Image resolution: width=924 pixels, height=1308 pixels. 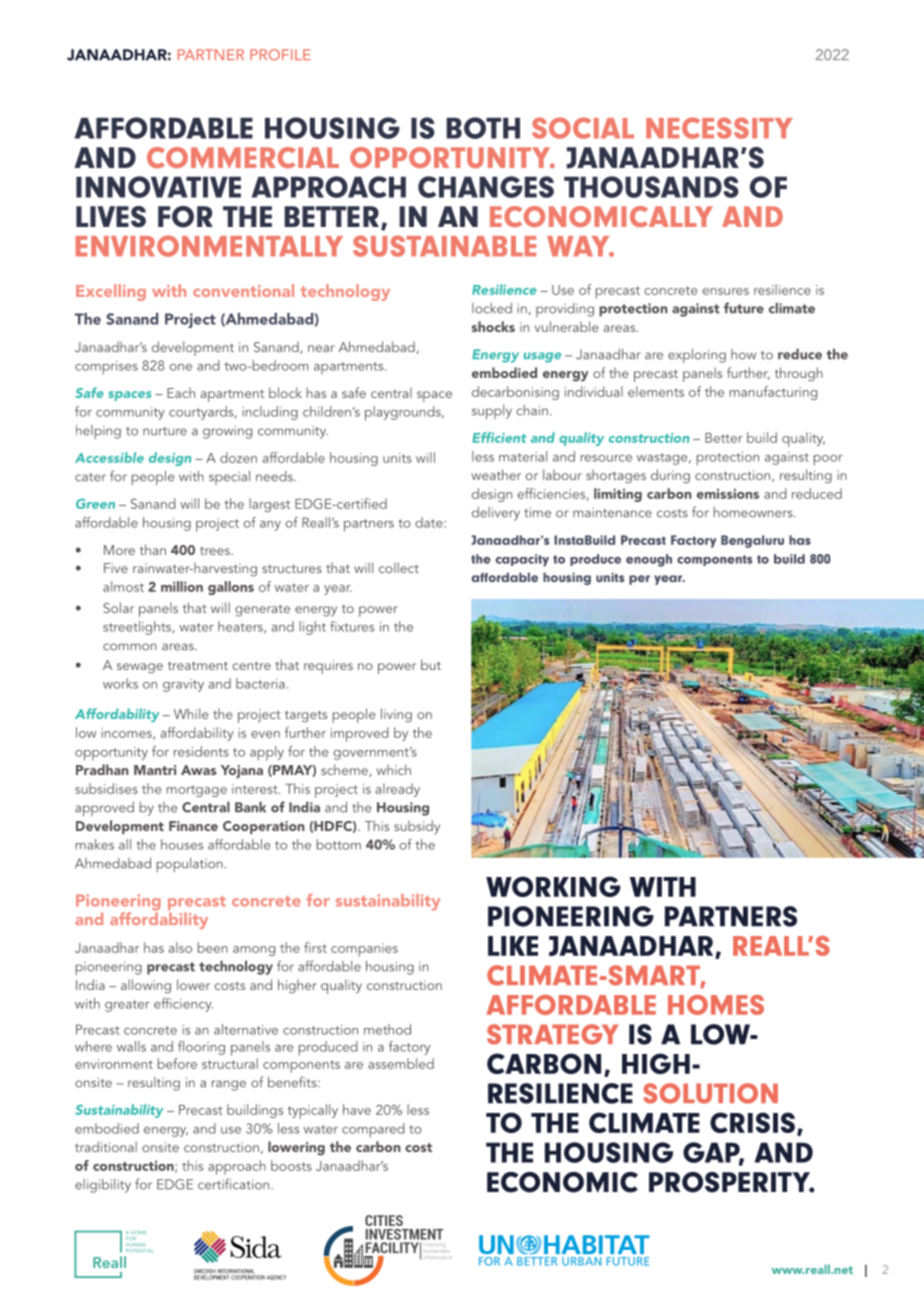 I want to click on compared, so click(x=373, y=1130).
